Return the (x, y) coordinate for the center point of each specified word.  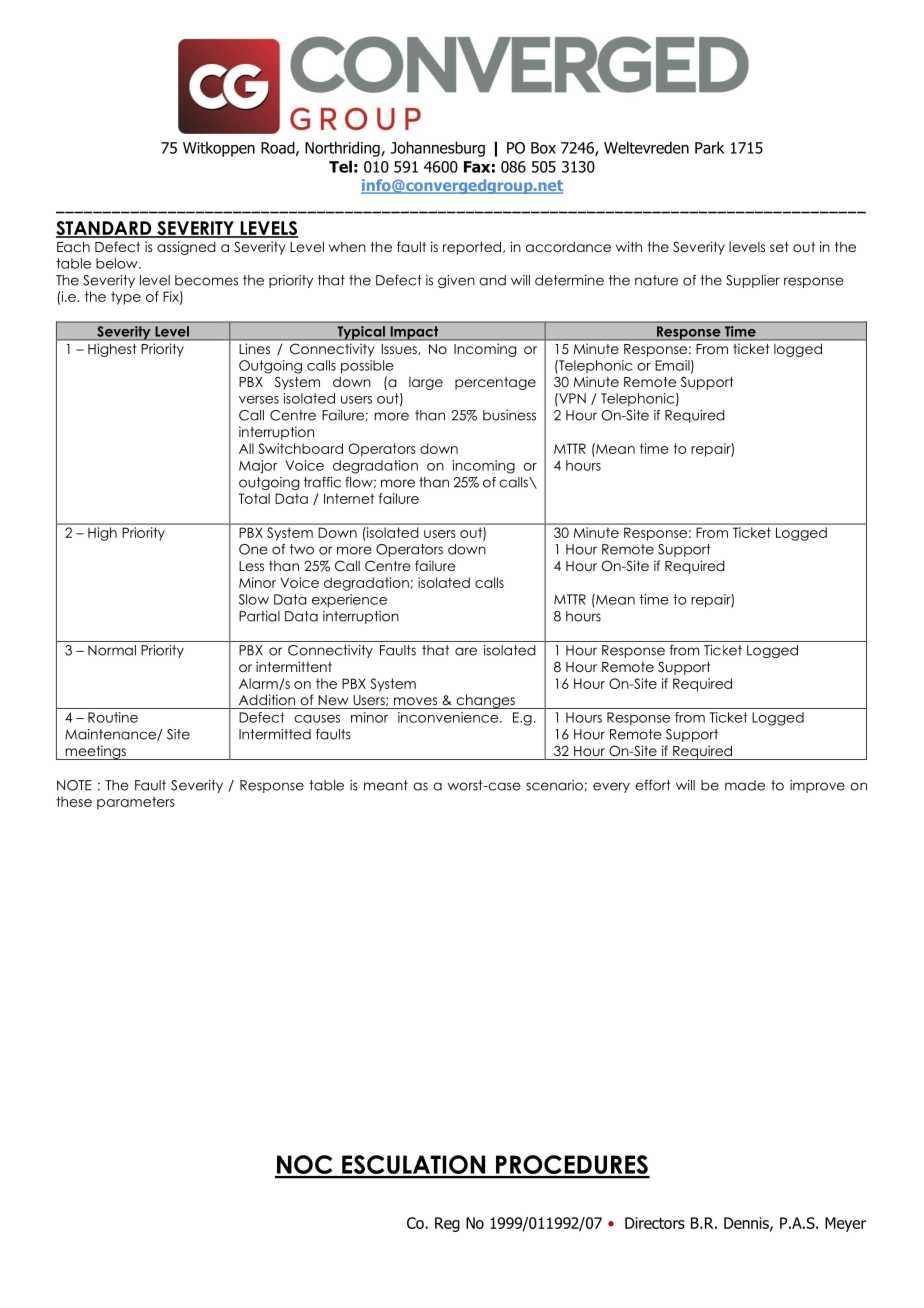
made (745, 785)
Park (709, 147)
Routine (113, 717)
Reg (447, 1224)
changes (485, 701)
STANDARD (105, 229)
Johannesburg (438, 149)
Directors (655, 1223)
